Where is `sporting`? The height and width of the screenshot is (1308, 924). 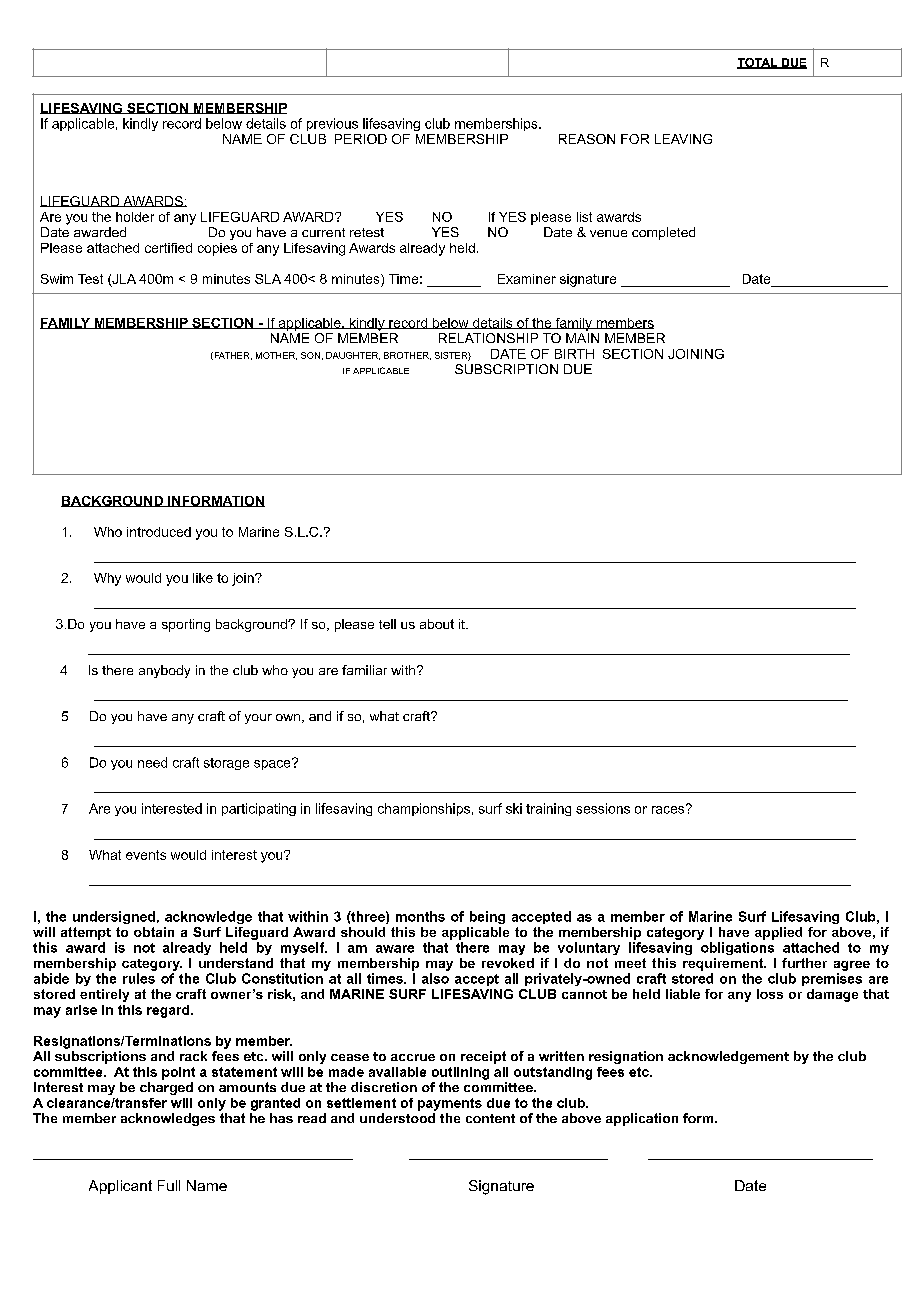 sporting is located at coordinates (186, 625).
